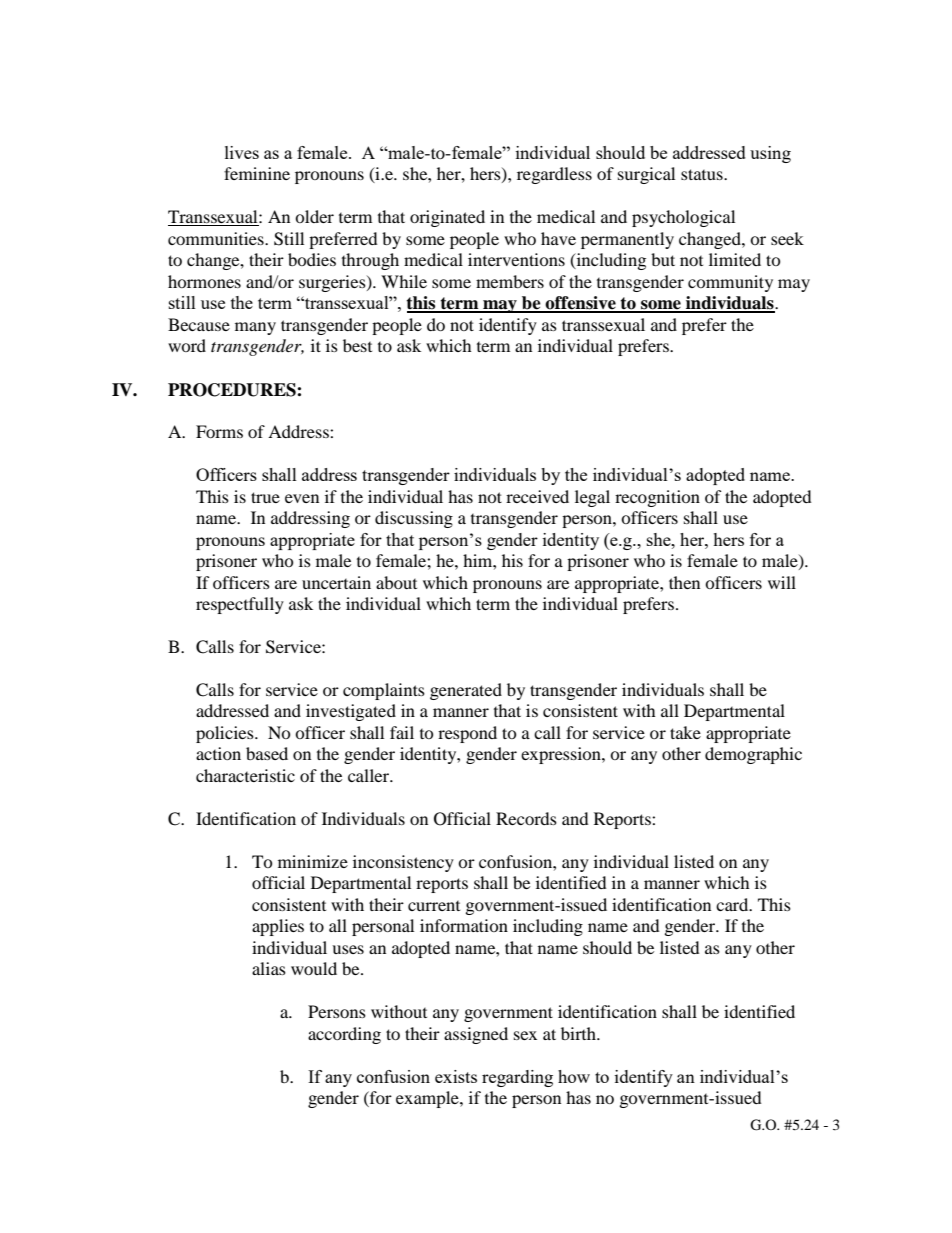 The height and width of the screenshot is (1233, 952). What do you see at coordinates (517, 1078) in the screenshot?
I see `regarding` at bounding box center [517, 1078].
